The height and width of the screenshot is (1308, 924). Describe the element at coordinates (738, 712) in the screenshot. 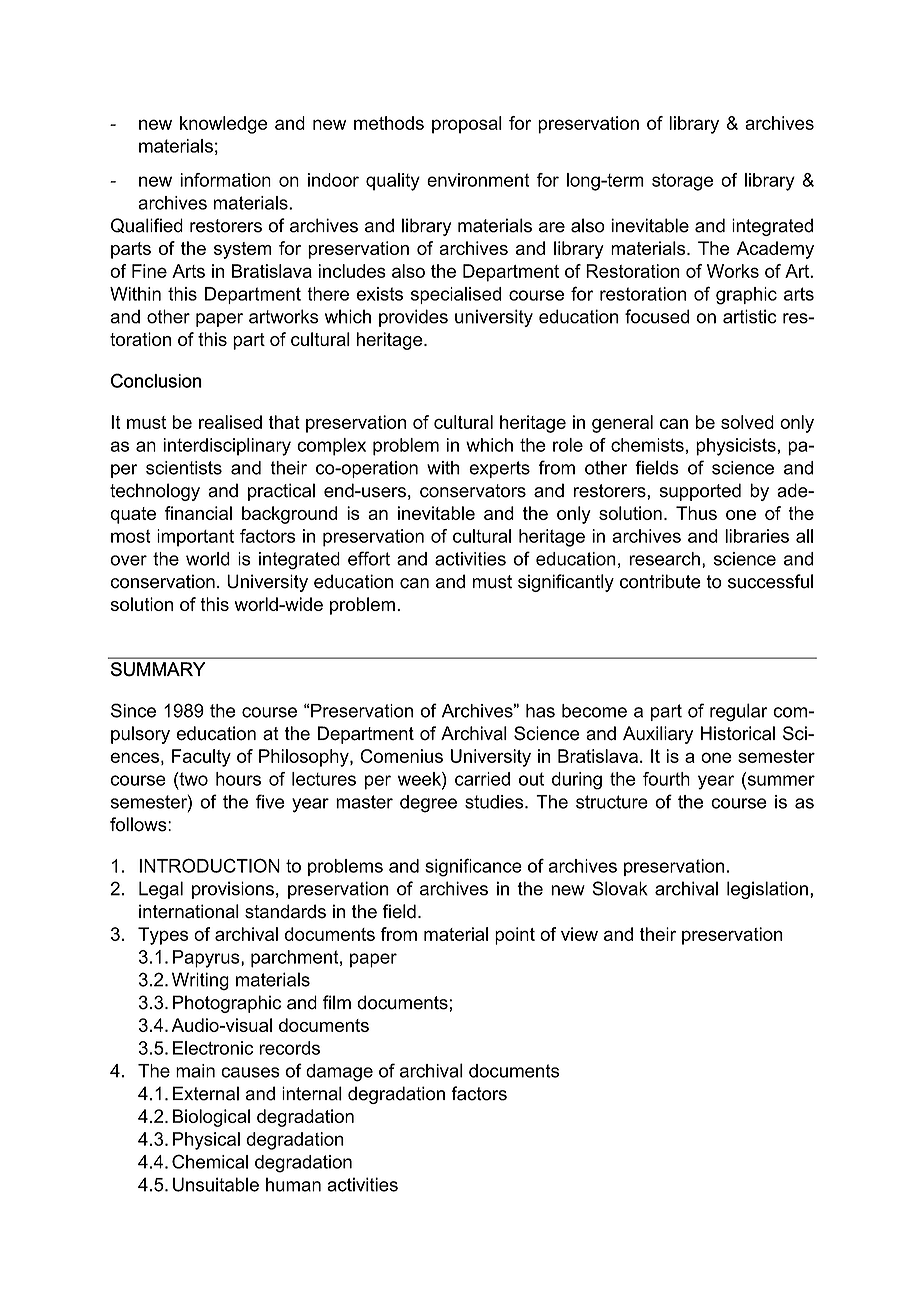

I see `regular` at that location.
